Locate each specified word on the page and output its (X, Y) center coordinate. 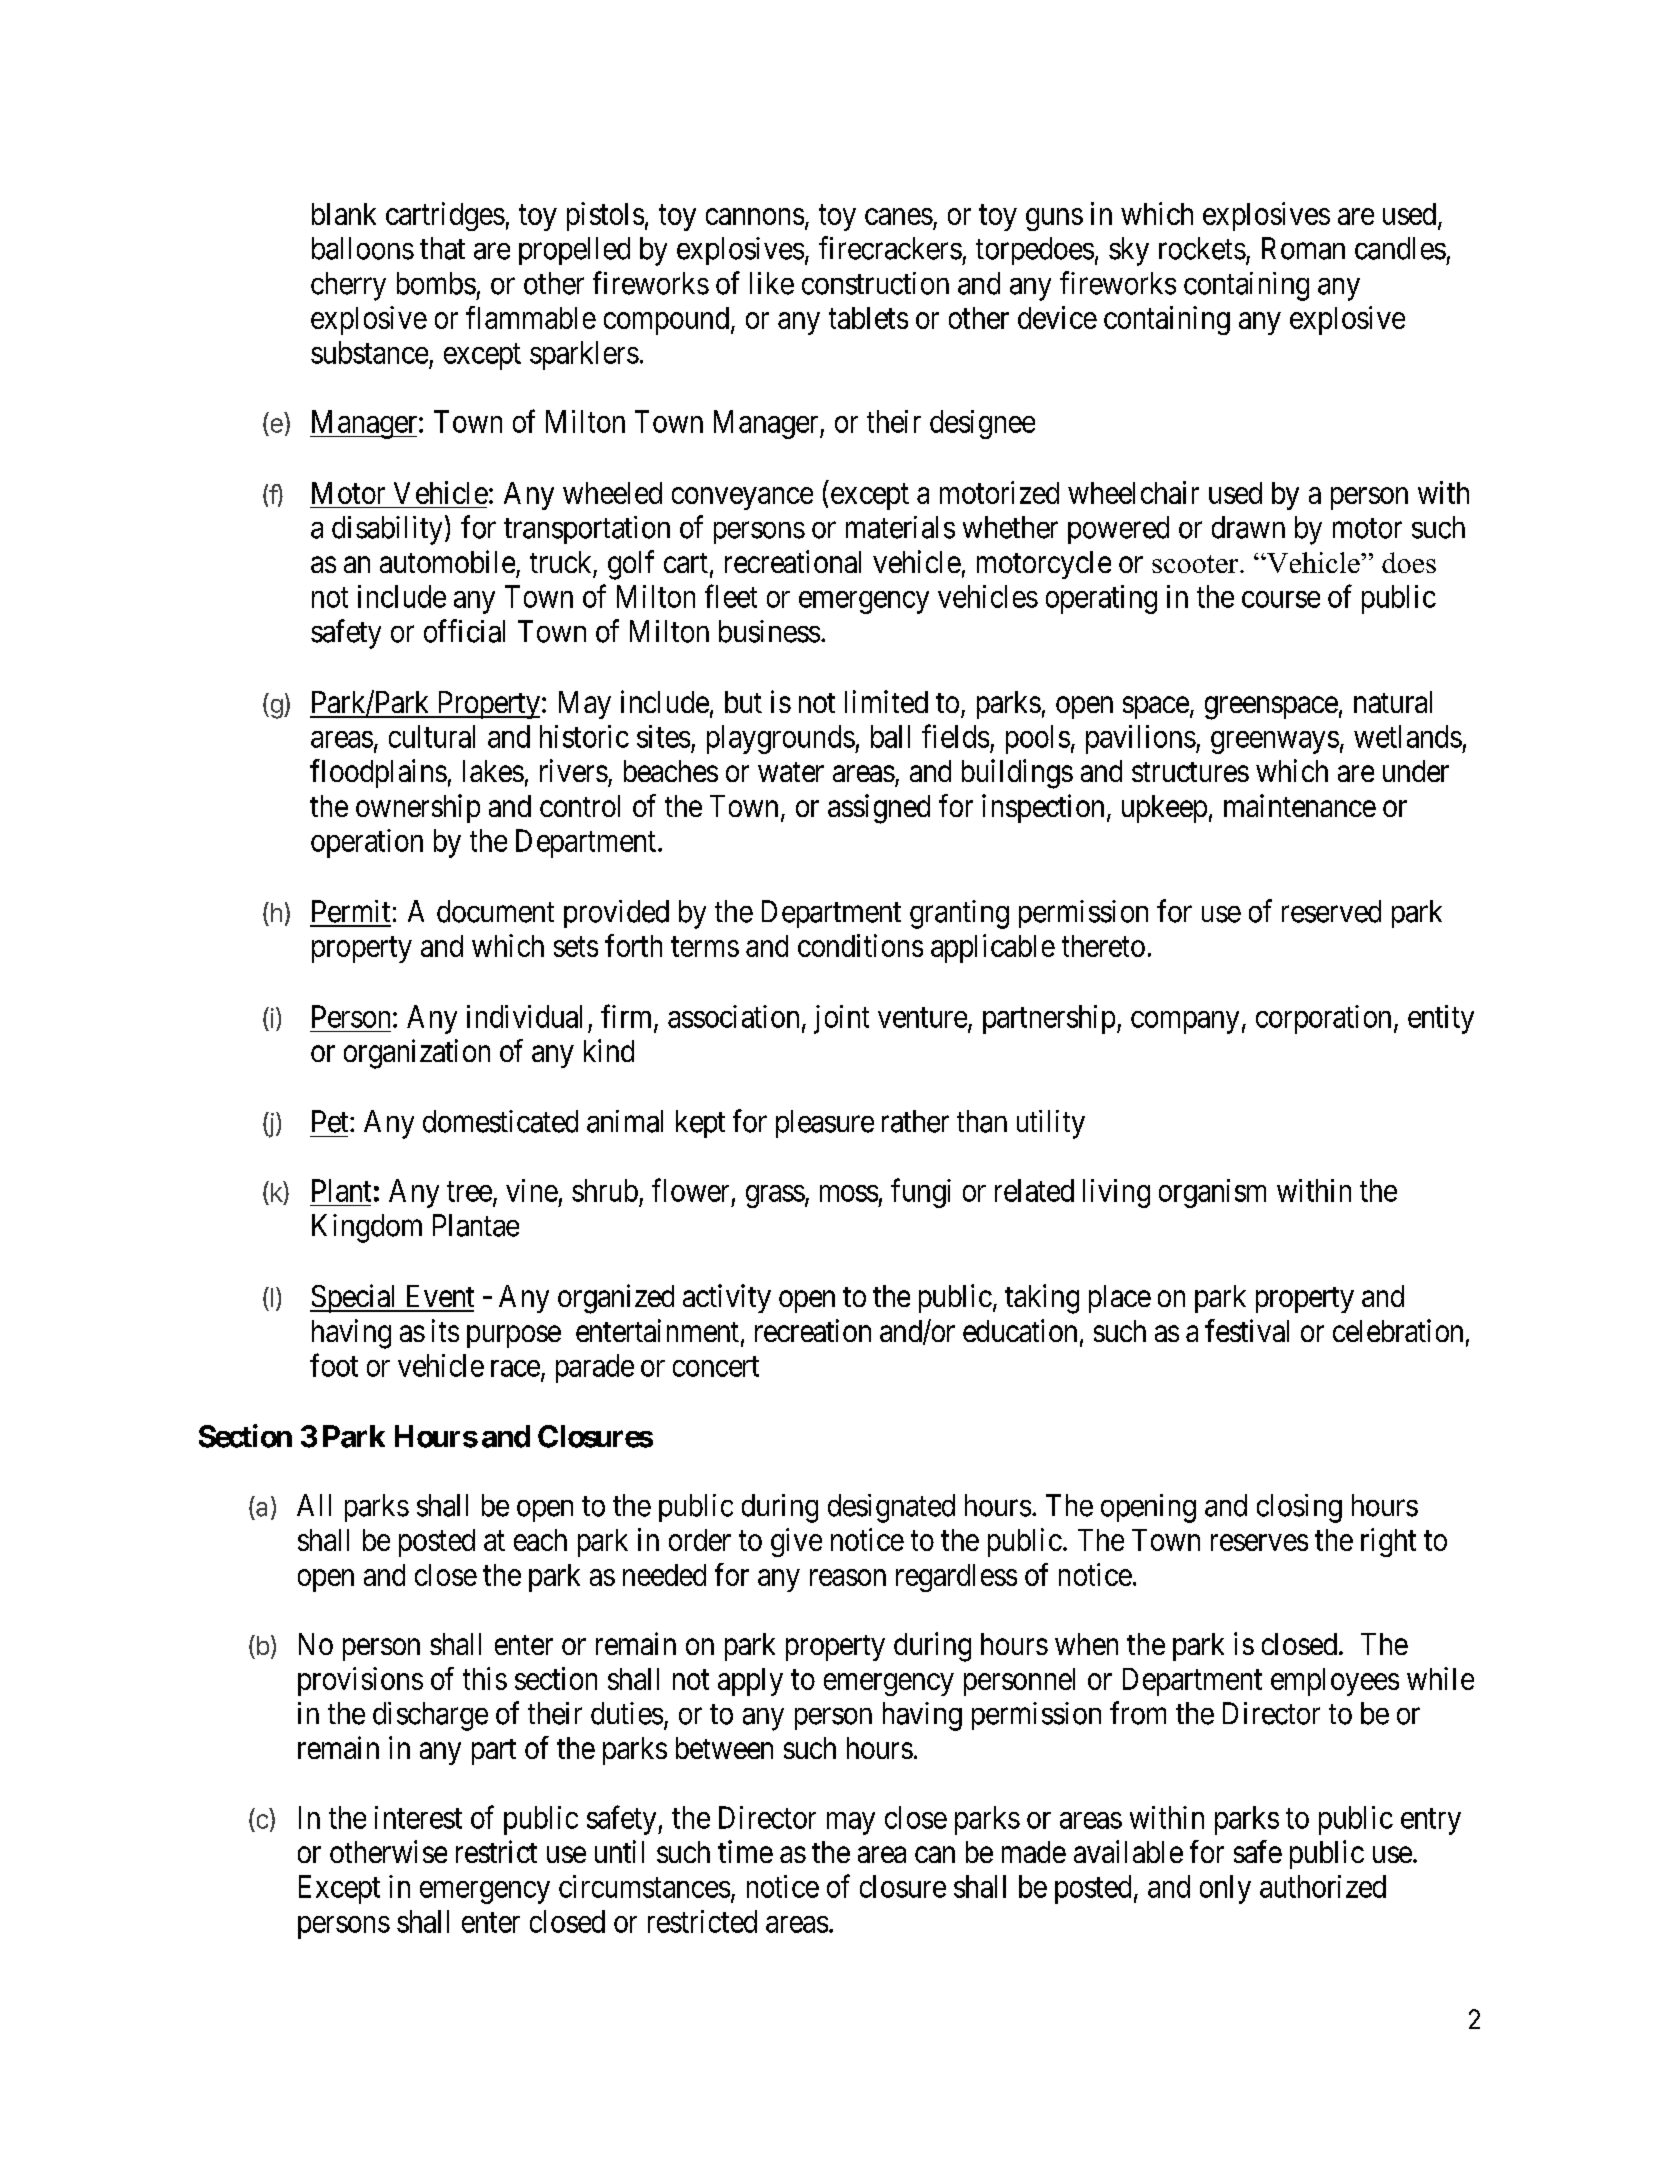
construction (875, 283)
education (1020, 1330)
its (445, 1330)
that (442, 248)
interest (418, 1817)
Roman (1303, 248)
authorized (1323, 1886)
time (745, 1851)
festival (1247, 1330)
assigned (879, 809)
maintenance (1300, 805)
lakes (493, 771)
